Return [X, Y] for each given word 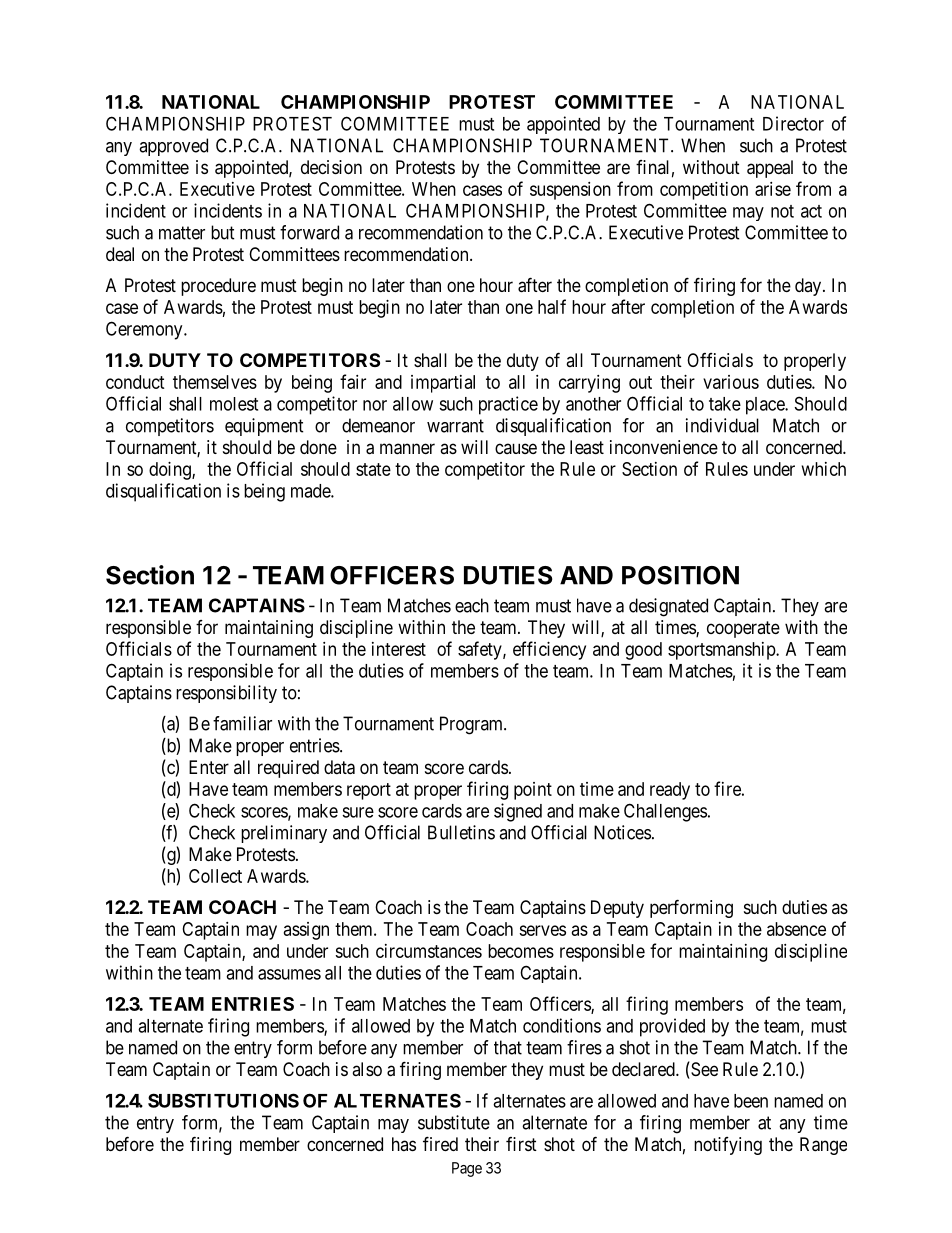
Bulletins [461, 832]
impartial [443, 384]
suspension [570, 191]
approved [173, 147]
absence [796, 929]
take [725, 404]
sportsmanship [722, 651]
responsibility [226, 694]
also [367, 1069]
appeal [770, 169]
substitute [454, 1122]
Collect [215, 876]
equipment [264, 427]
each [472, 605]
